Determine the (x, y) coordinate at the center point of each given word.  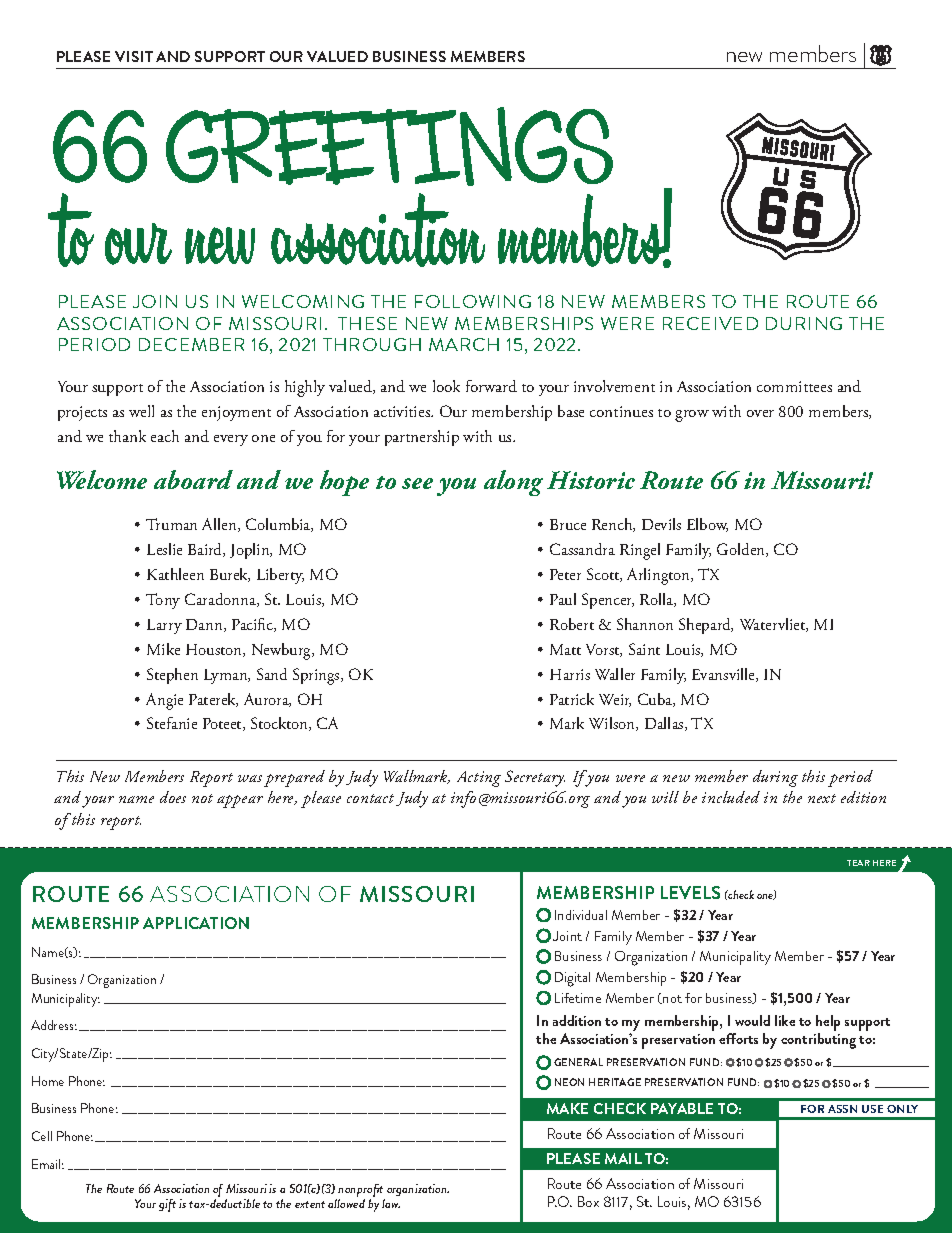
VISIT (134, 56)
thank (127, 436)
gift (167, 1205)
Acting (479, 779)
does (173, 797)
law (391, 1203)
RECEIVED (710, 323)
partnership (422, 438)
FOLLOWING (473, 301)
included (731, 797)
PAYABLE (682, 1108)
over (760, 413)
